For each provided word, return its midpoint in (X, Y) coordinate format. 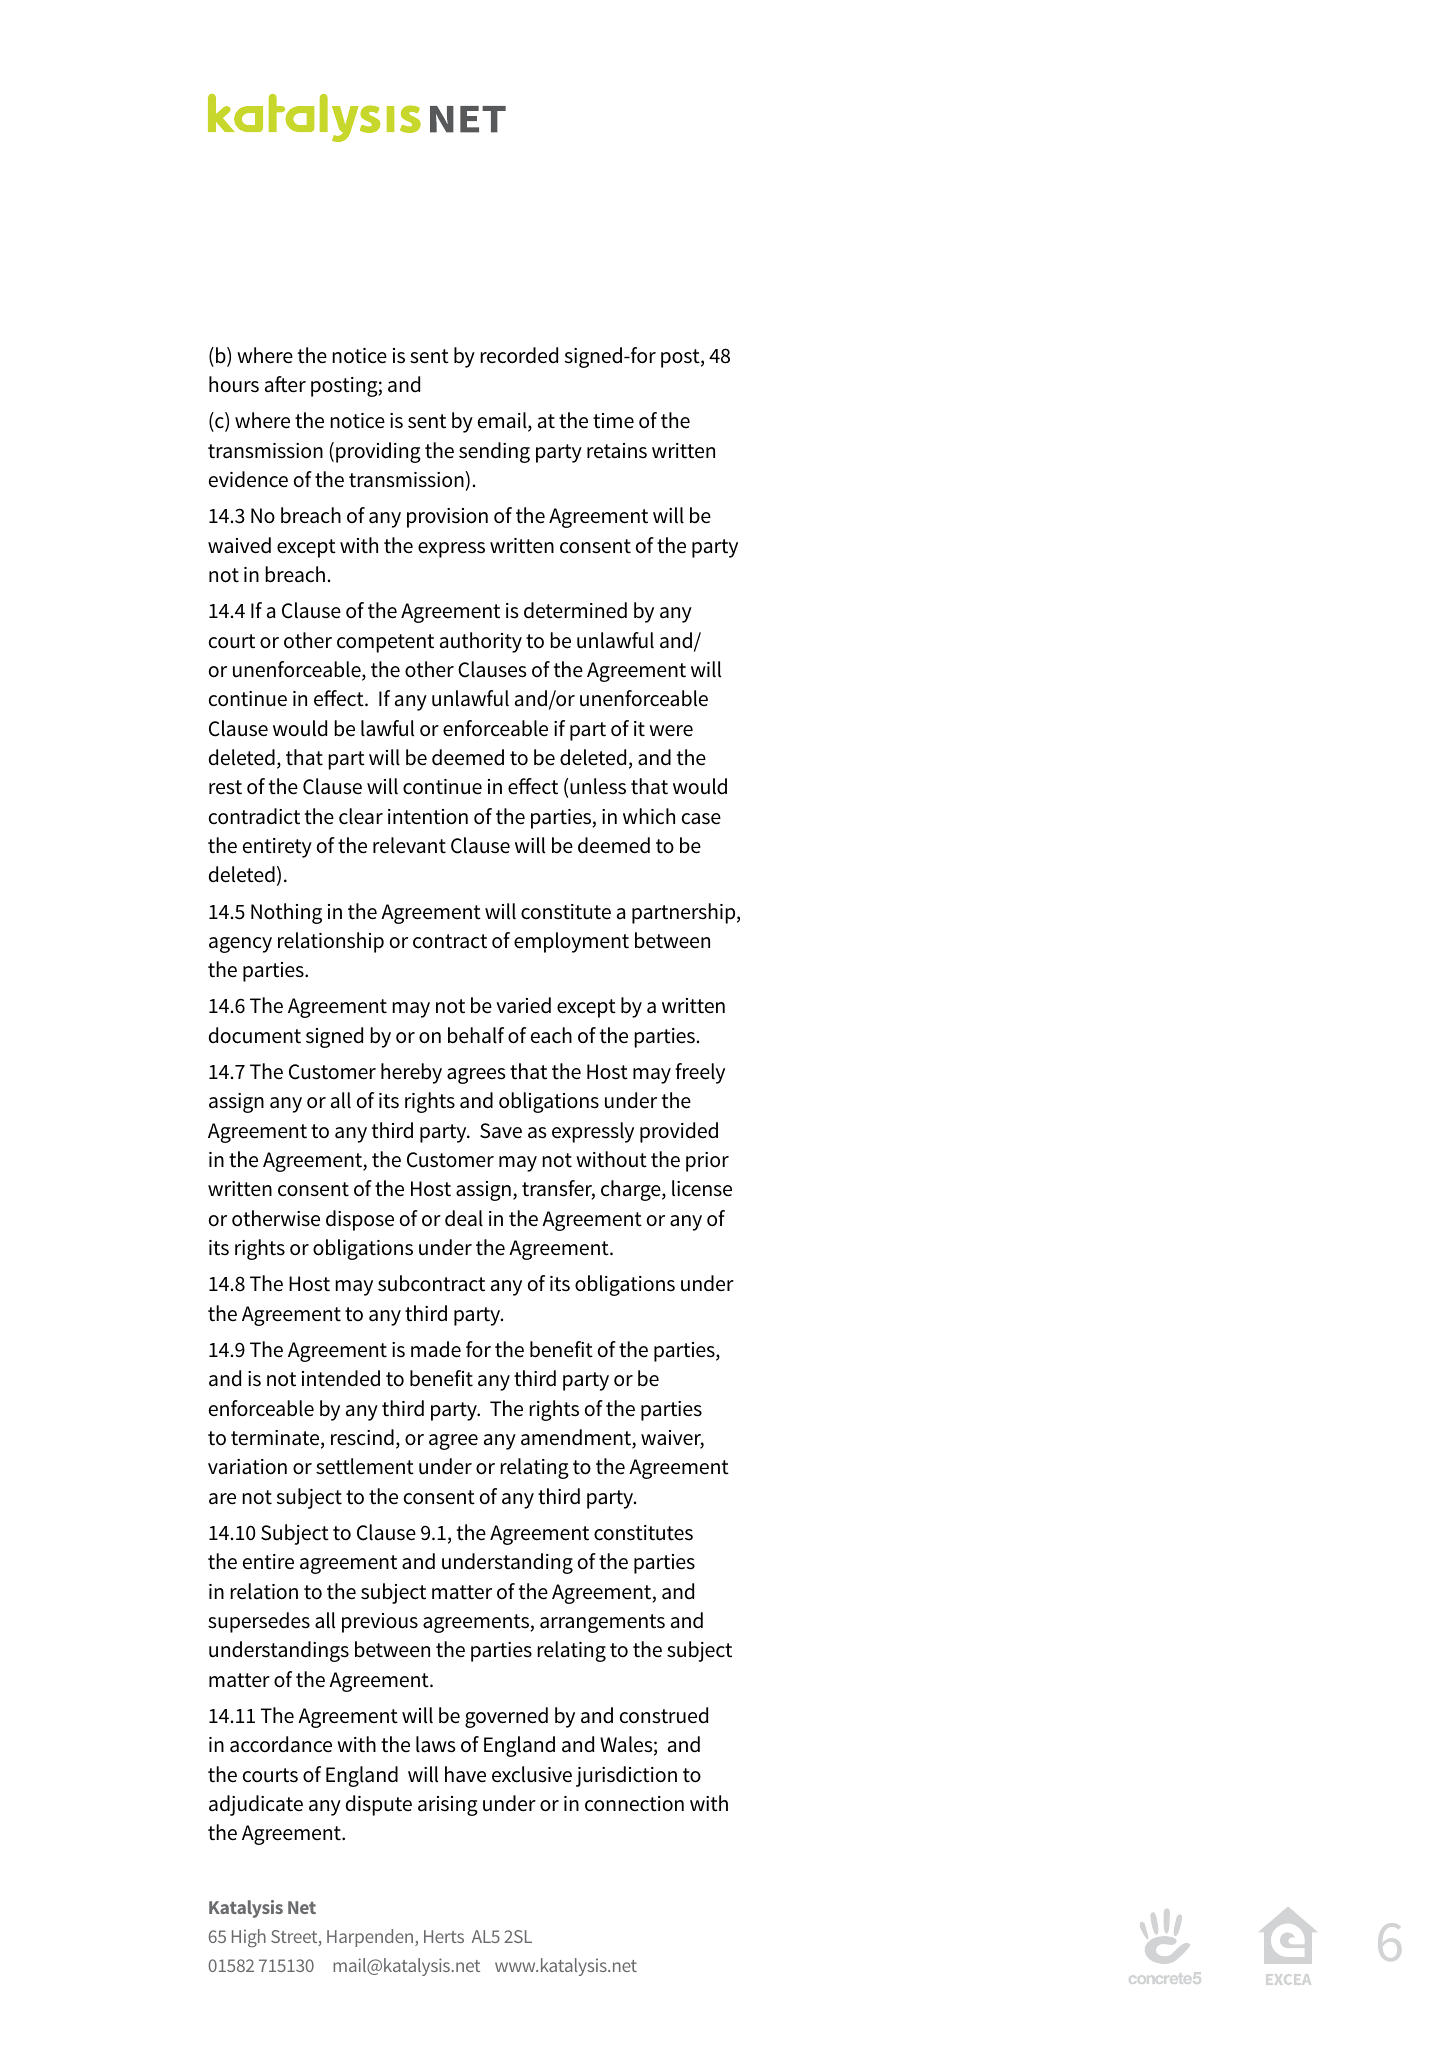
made (436, 1349)
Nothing (286, 913)
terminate (276, 1439)
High (249, 1938)
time (613, 421)
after (285, 384)
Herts (444, 1936)
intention (428, 817)
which (649, 816)
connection (634, 1804)
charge (632, 1190)
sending (494, 452)
